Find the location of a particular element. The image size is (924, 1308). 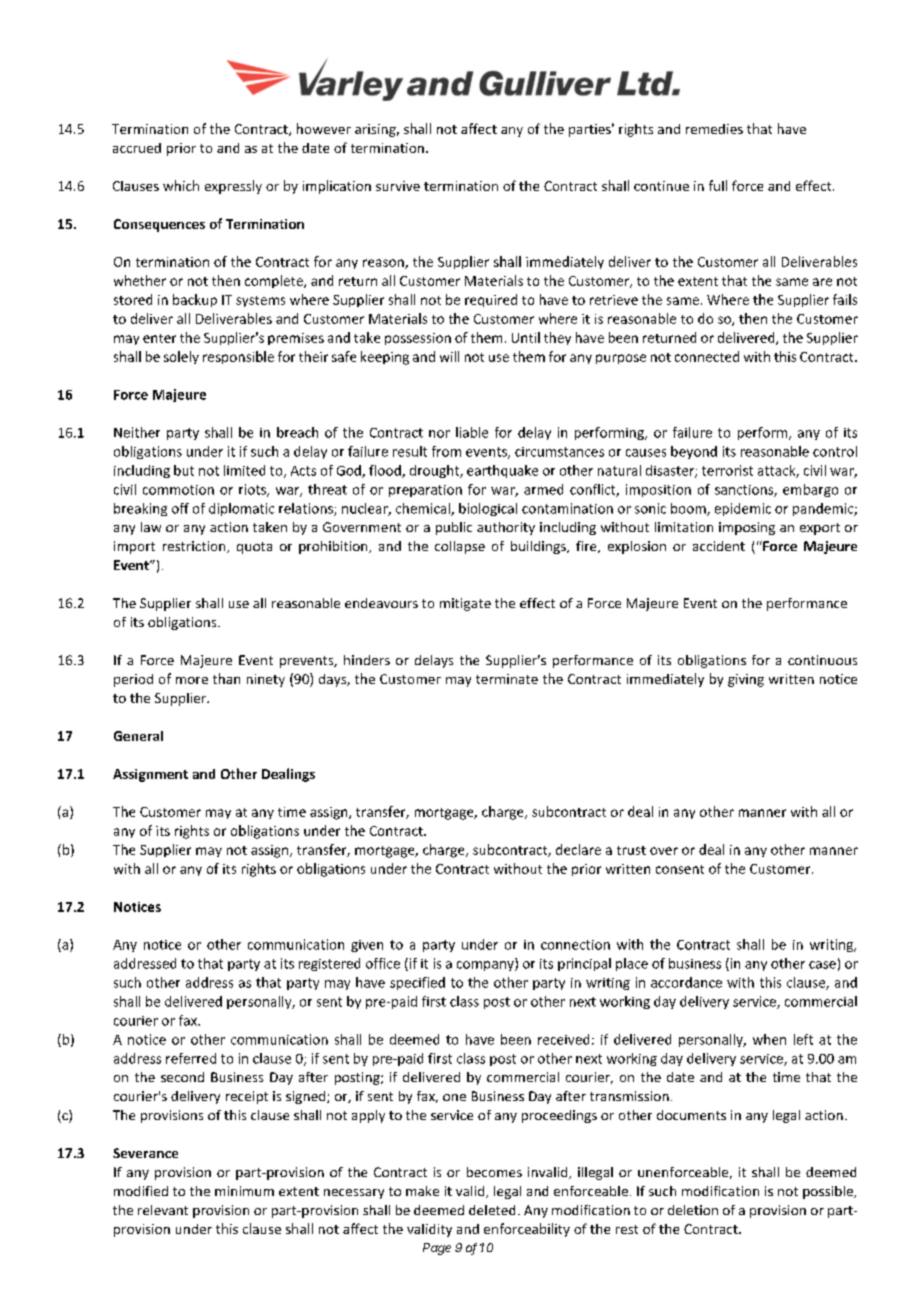

registered is located at coordinates (329, 964).
